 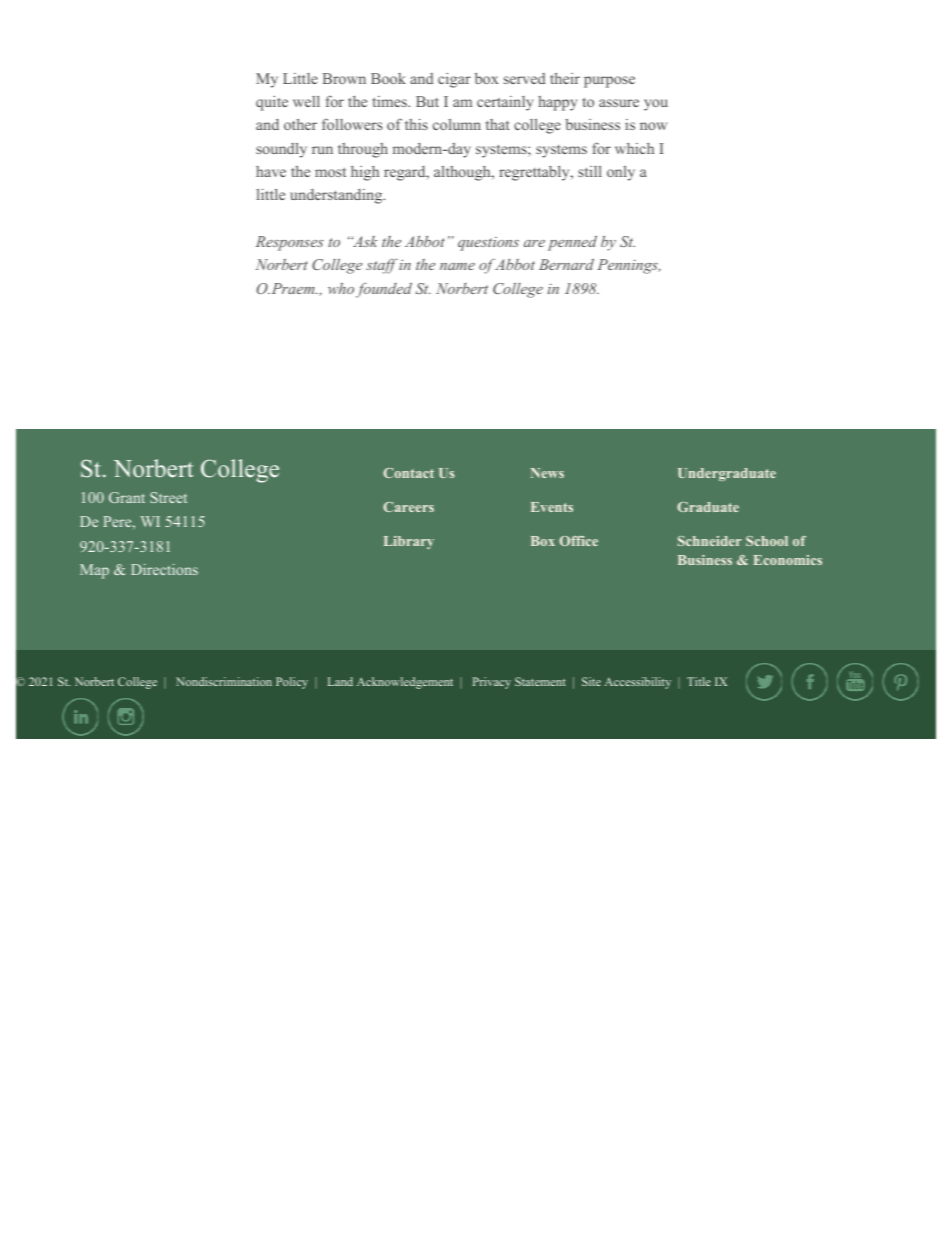 What do you see at coordinates (224, 681) in the image?
I see `Nondiscrimination` at bounding box center [224, 681].
